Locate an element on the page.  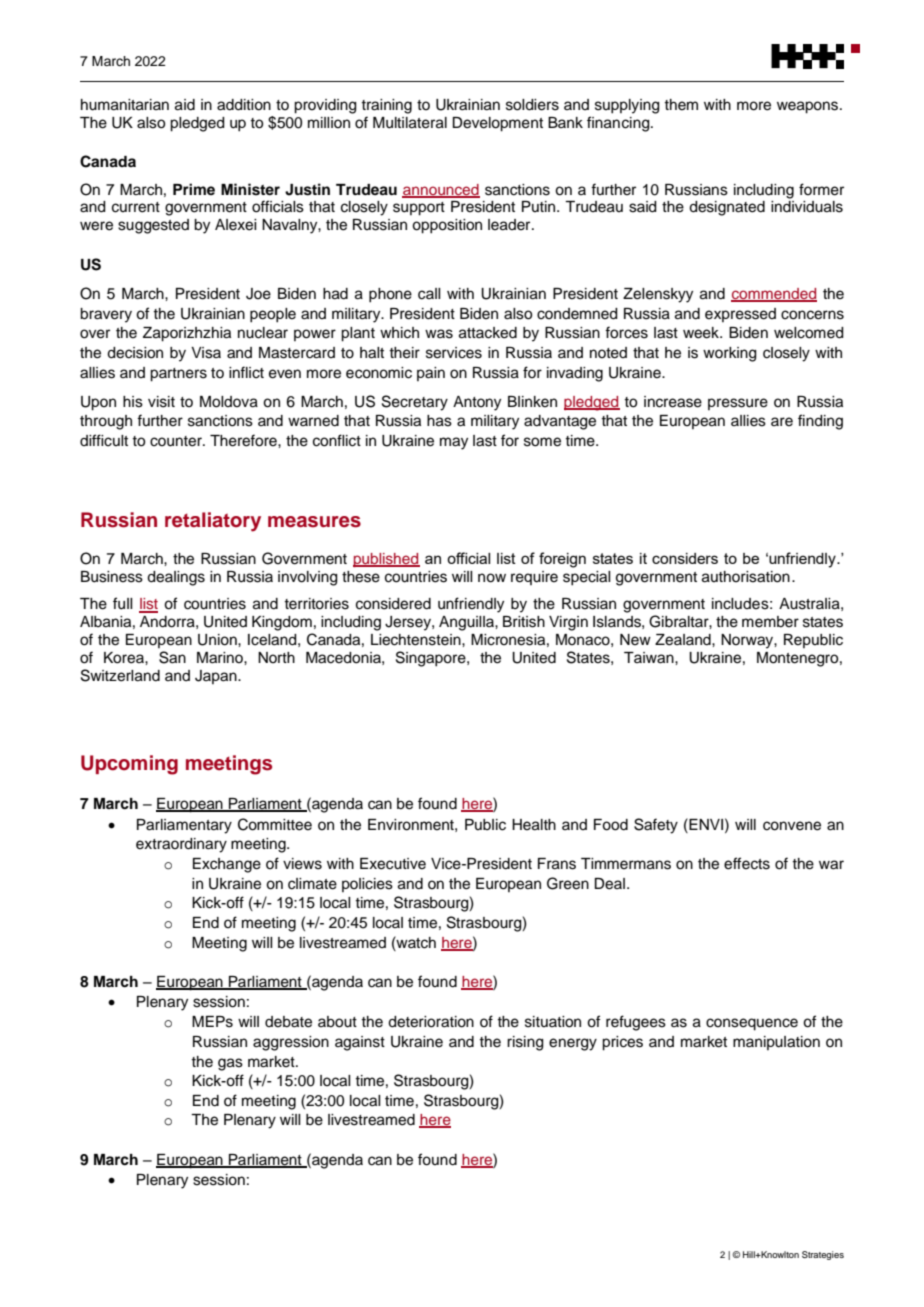
considers is located at coordinates (685, 558).
